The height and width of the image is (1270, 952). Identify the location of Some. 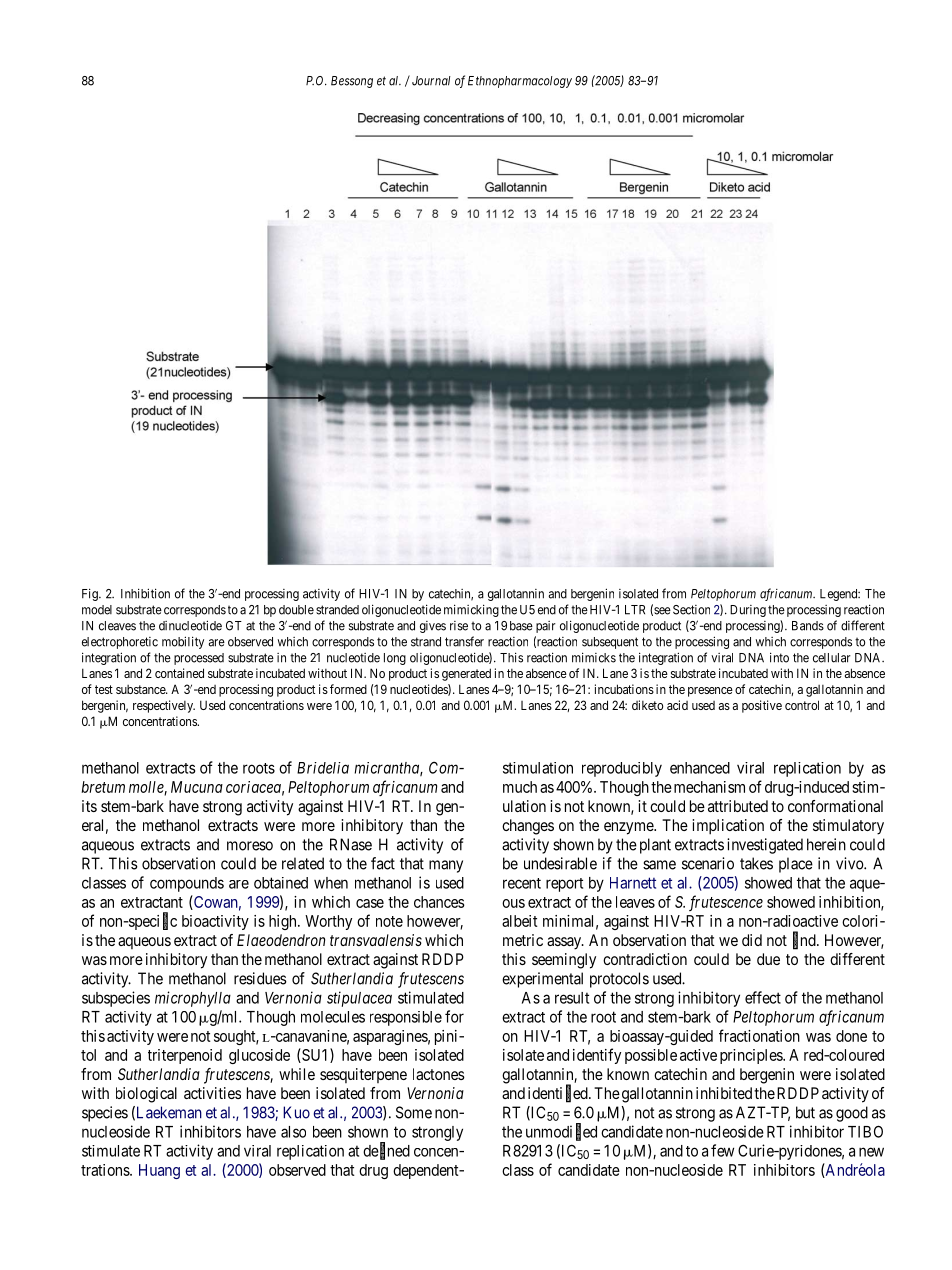
(414, 1112).
